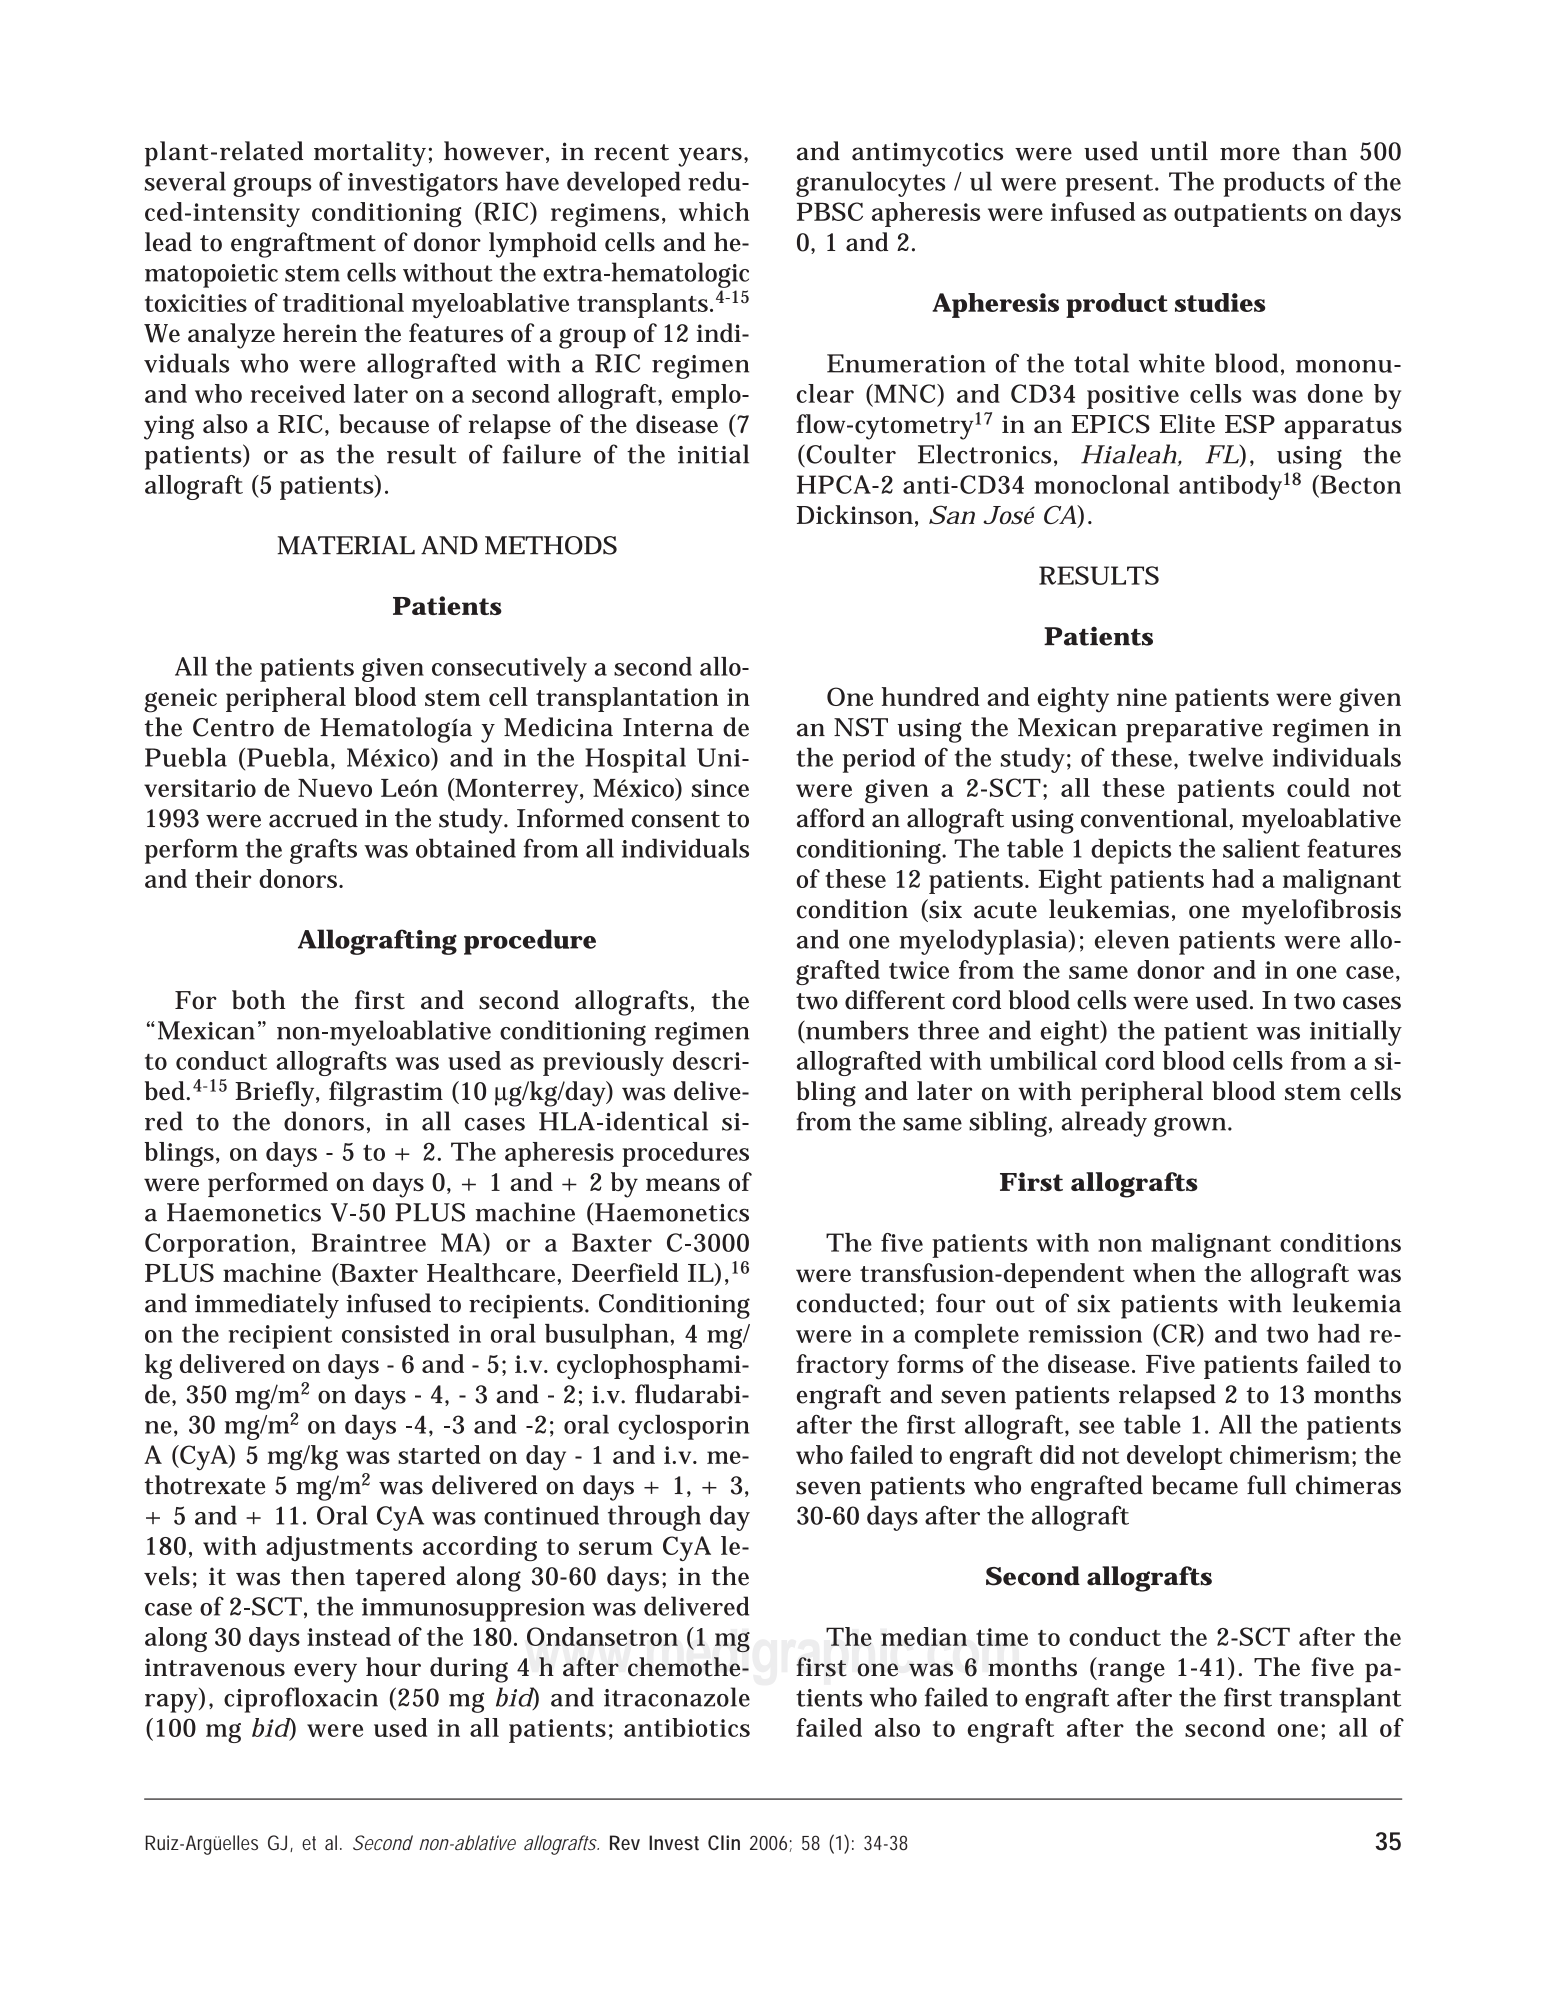 The height and width of the screenshot is (2001, 1546). What do you see at coordinates (325, 1673) in the screenshot?
I see `every` at bounding box center [325, 1673].
